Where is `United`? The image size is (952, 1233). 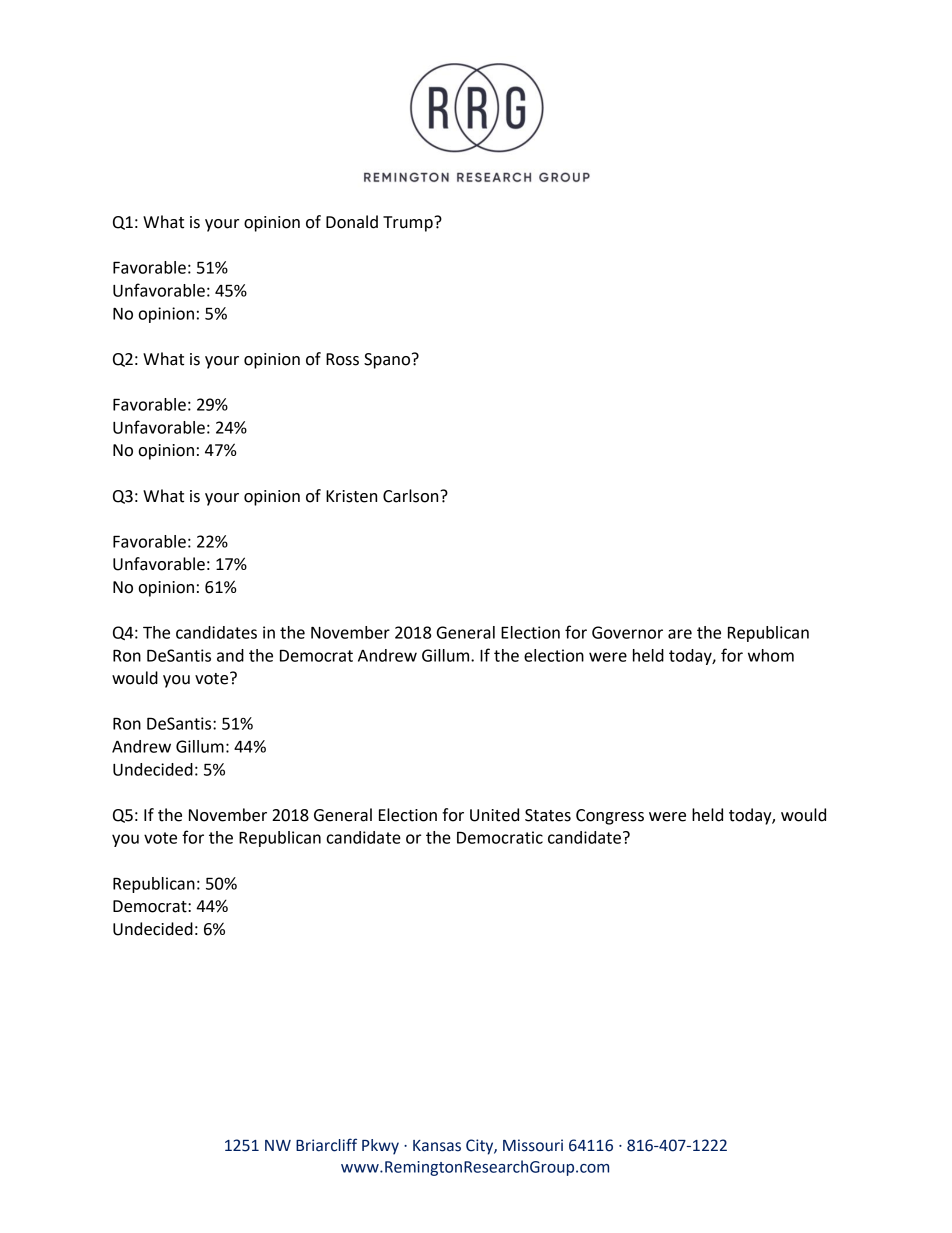 United is located at coordinates (494, 815).
